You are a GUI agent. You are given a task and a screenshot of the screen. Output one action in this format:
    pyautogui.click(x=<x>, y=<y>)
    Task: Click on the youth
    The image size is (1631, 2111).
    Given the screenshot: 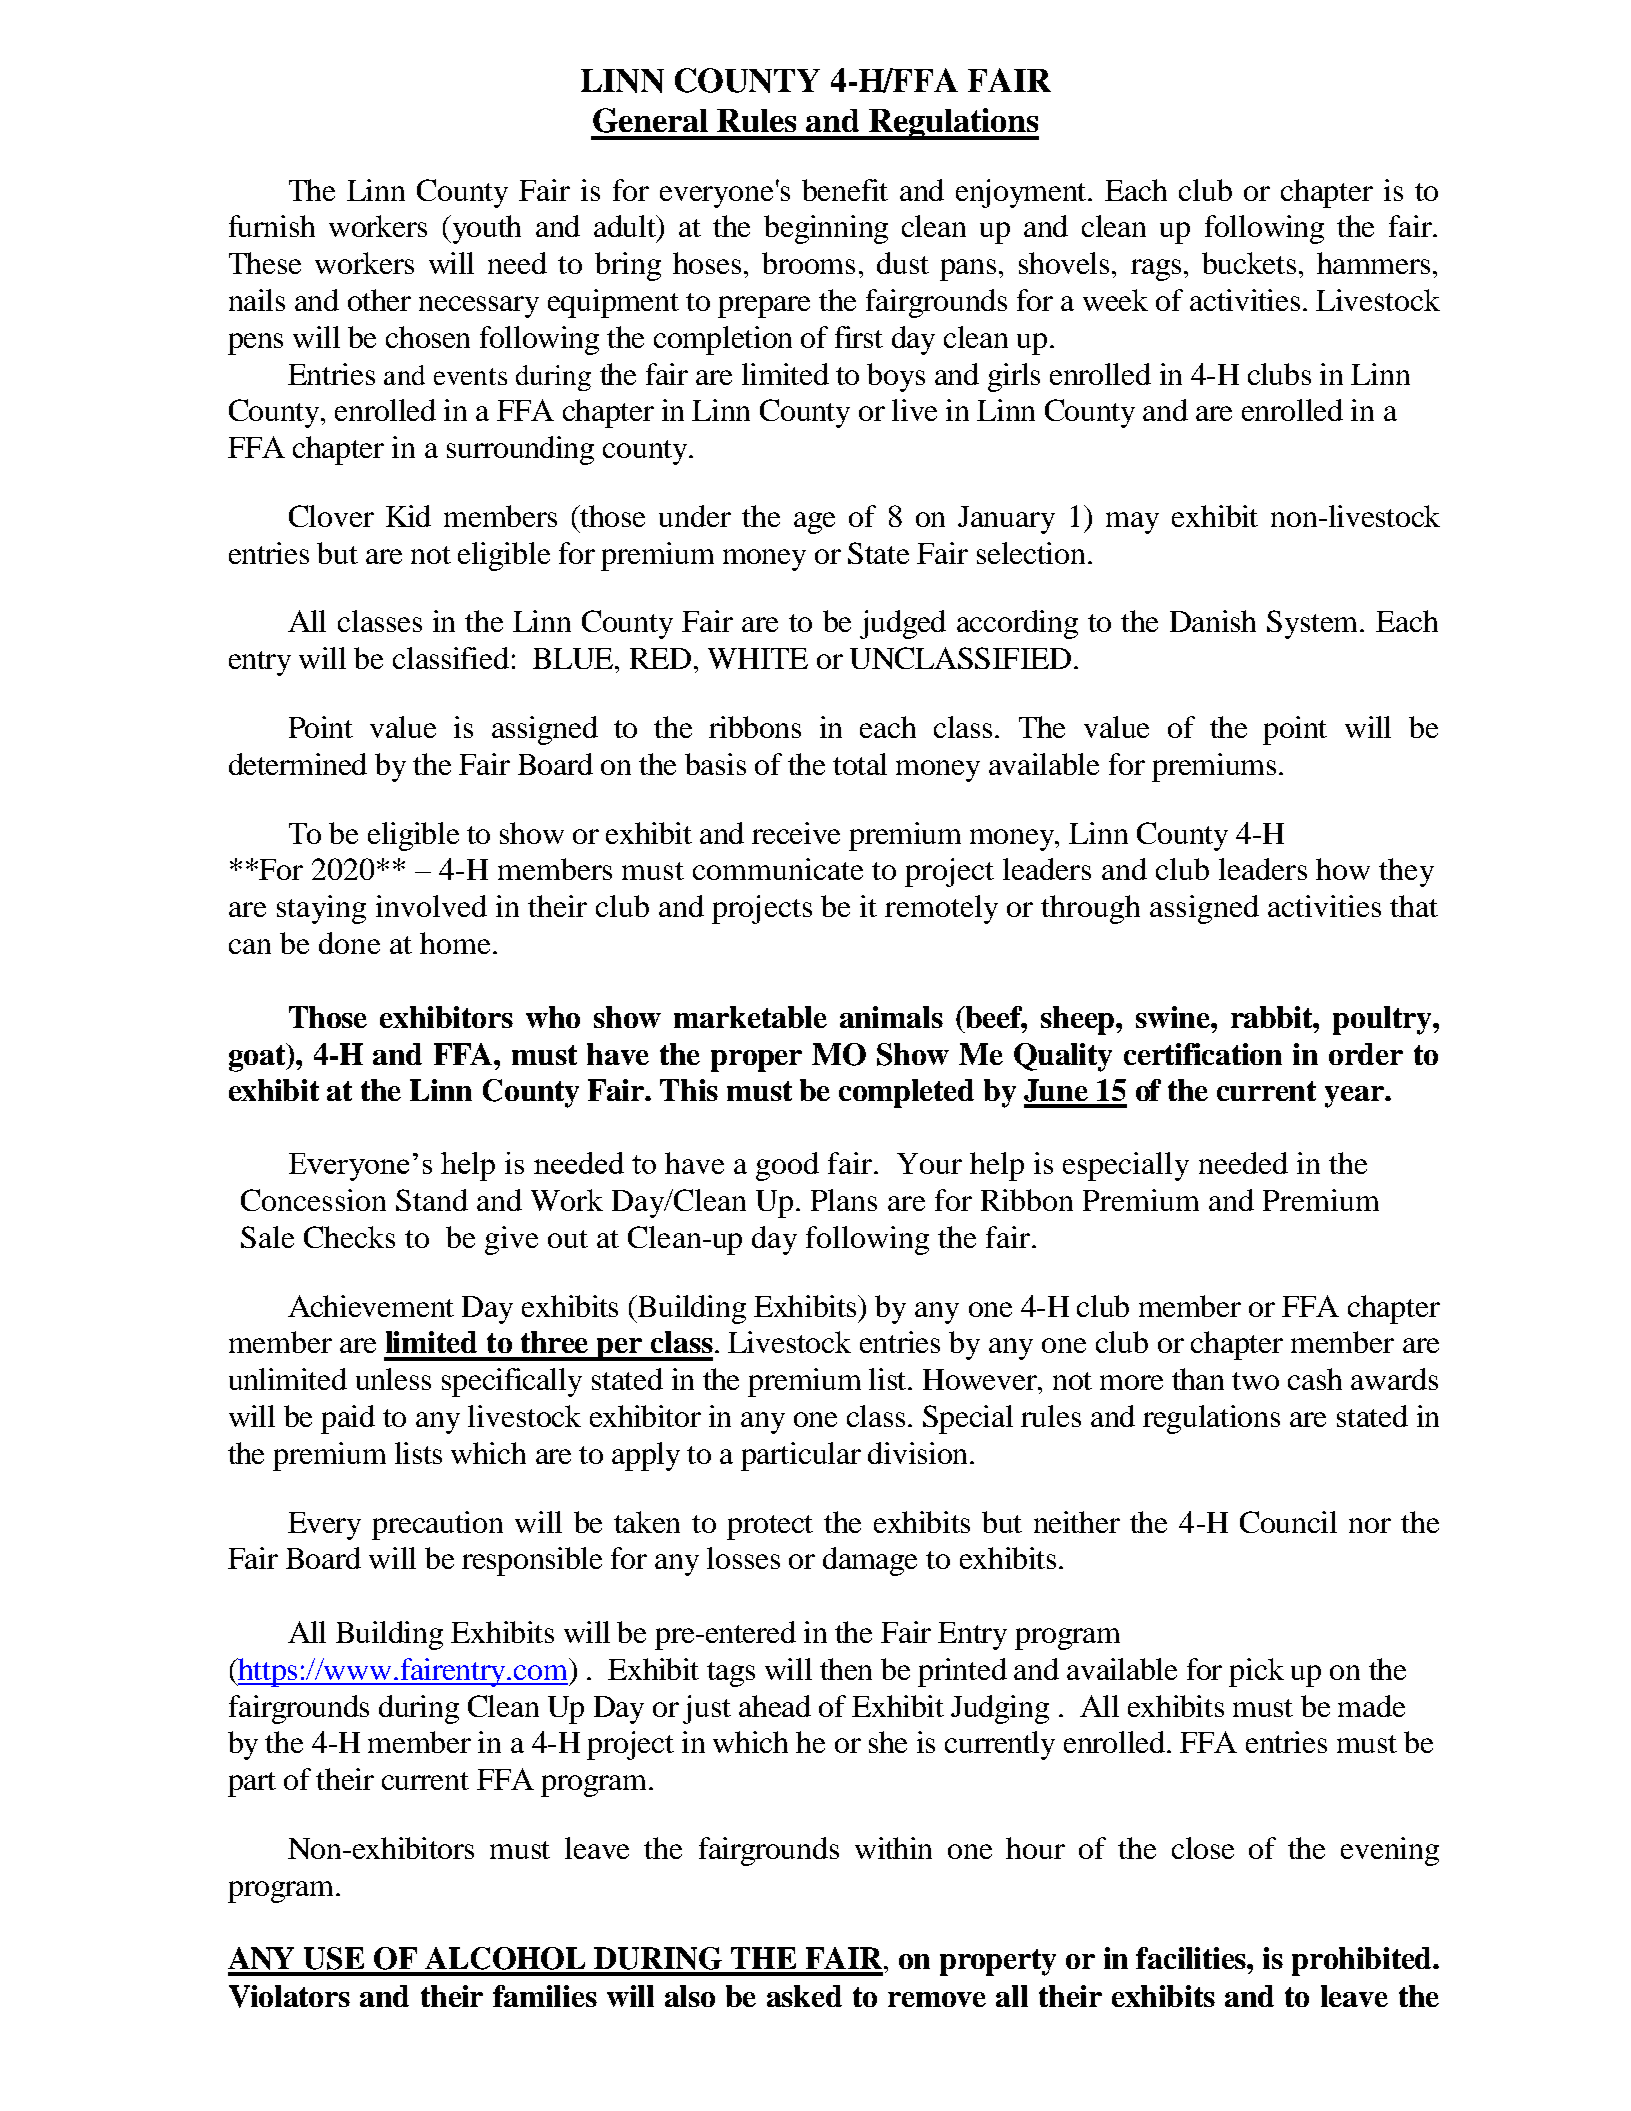 What is the action you would take?
    pyautogui.click(x=487, y=229)
